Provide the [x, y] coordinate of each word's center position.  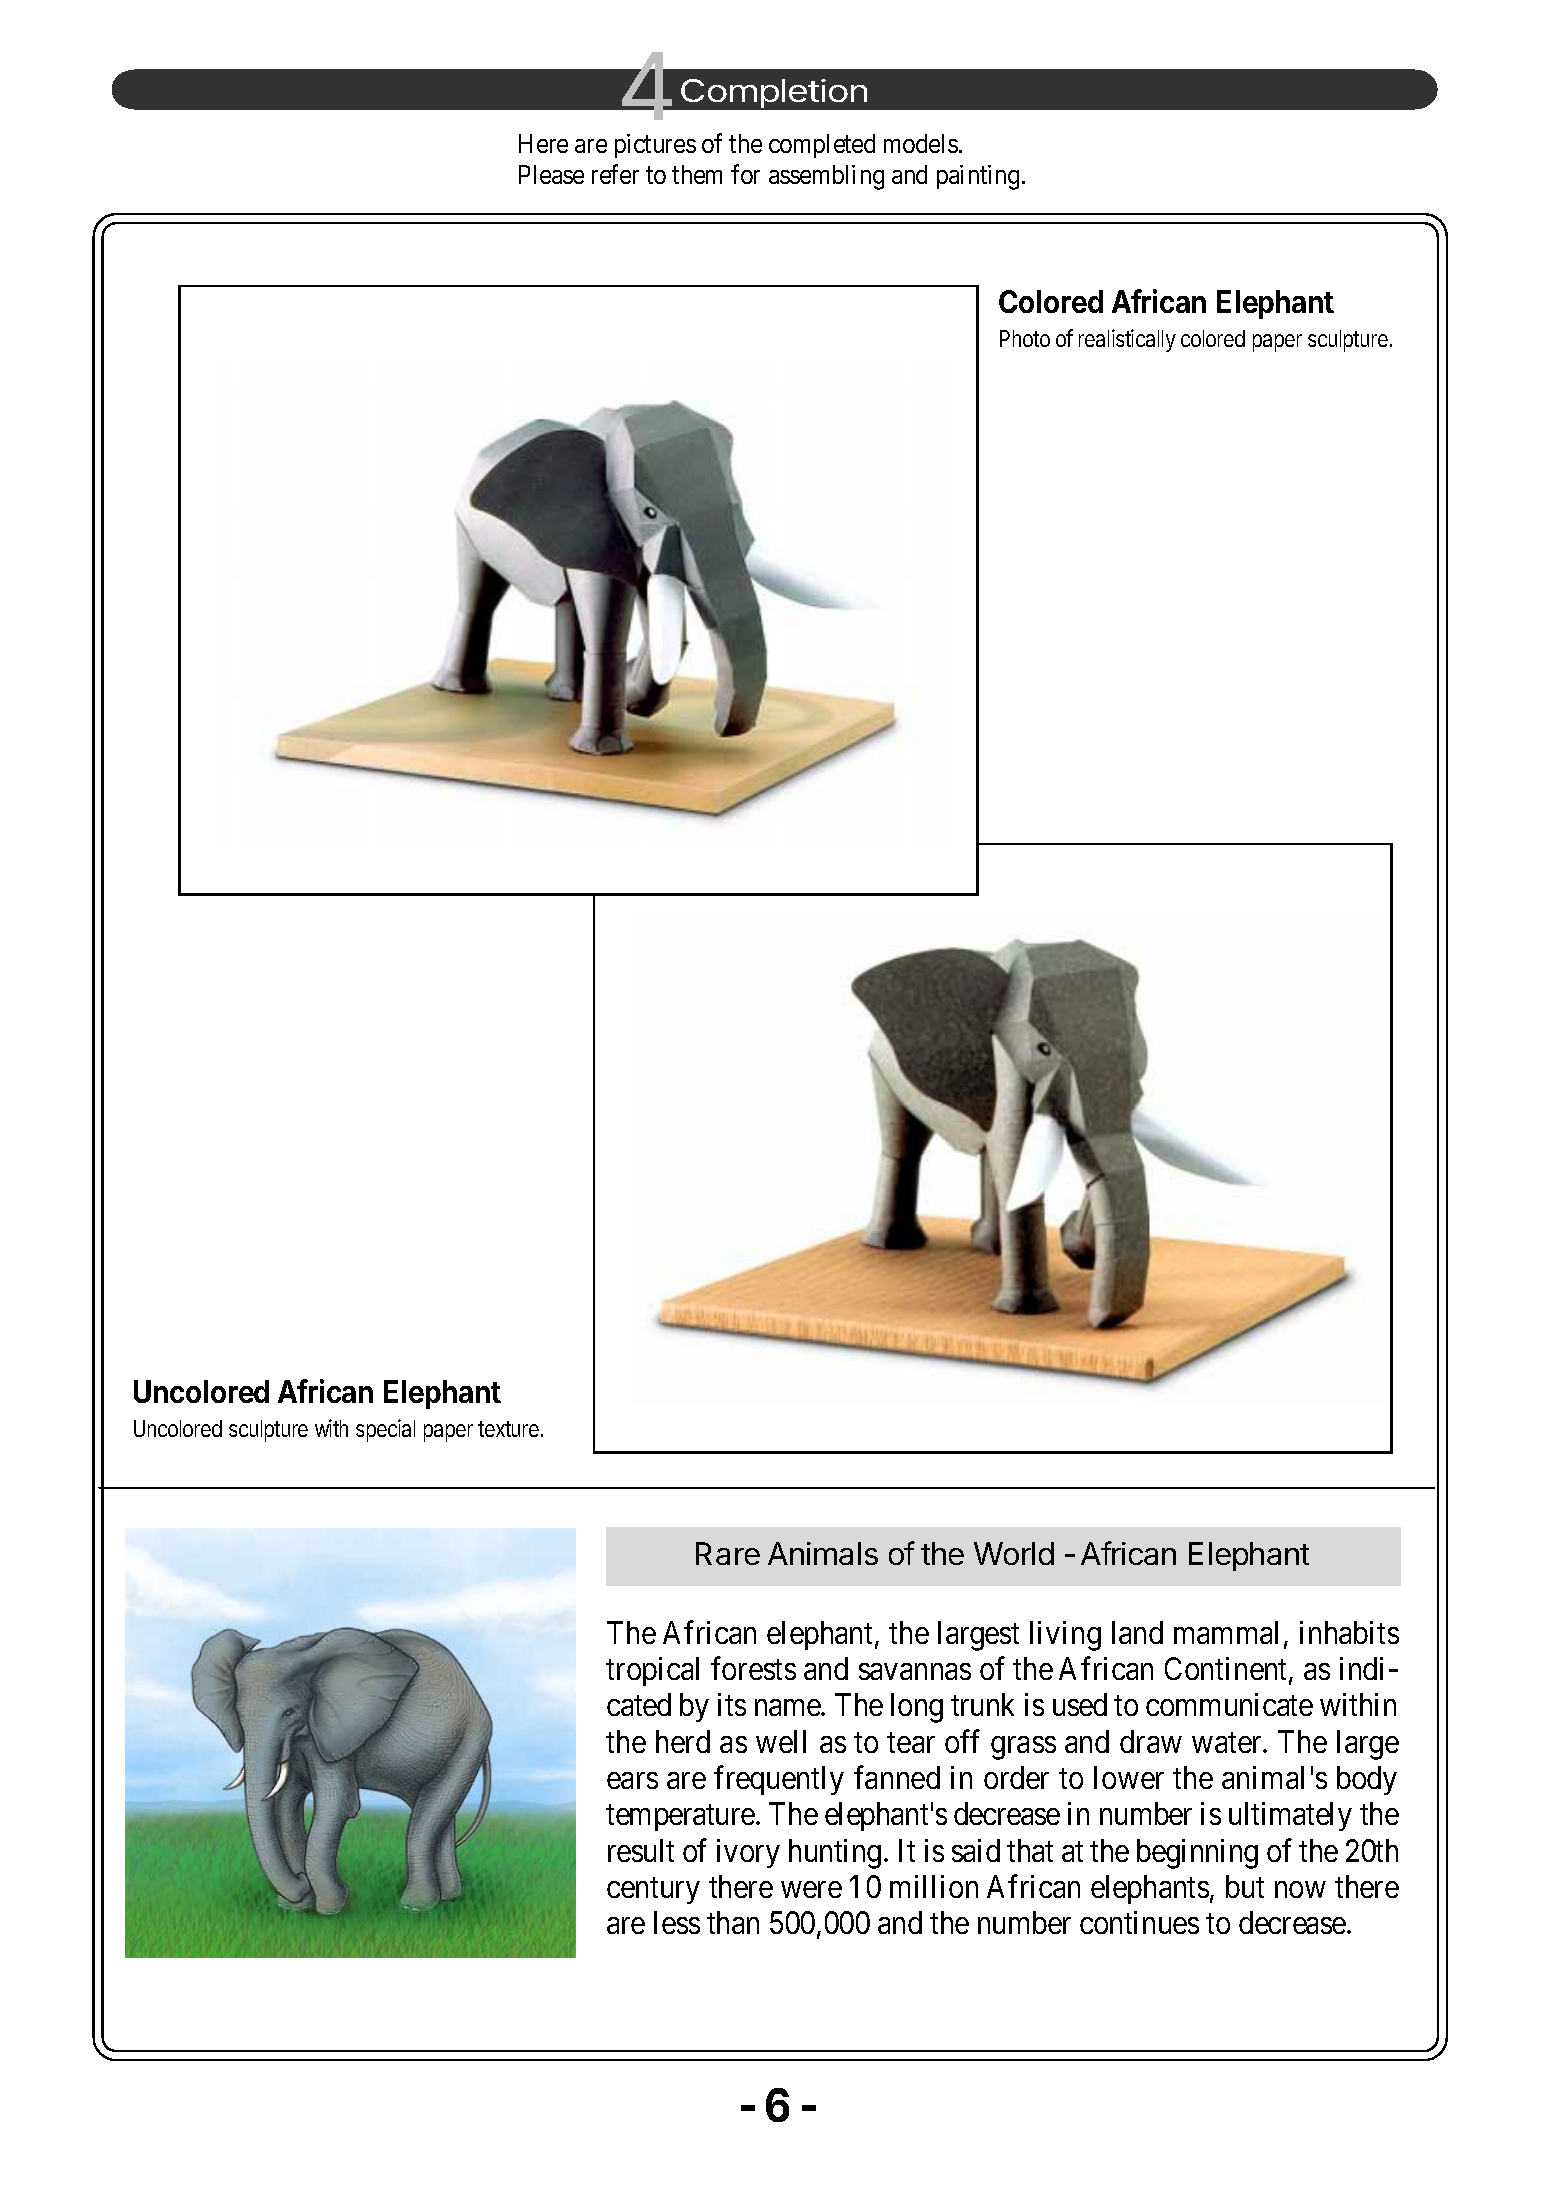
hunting [835, 1854]
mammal [1226, 1632]
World [1014, 1553]
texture [508, 1429]
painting [978, 177]
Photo [1025, 338]
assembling [826, 177]
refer [615, 174]
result [641, 1850]
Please [551, 174]
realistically [1127, 340]
